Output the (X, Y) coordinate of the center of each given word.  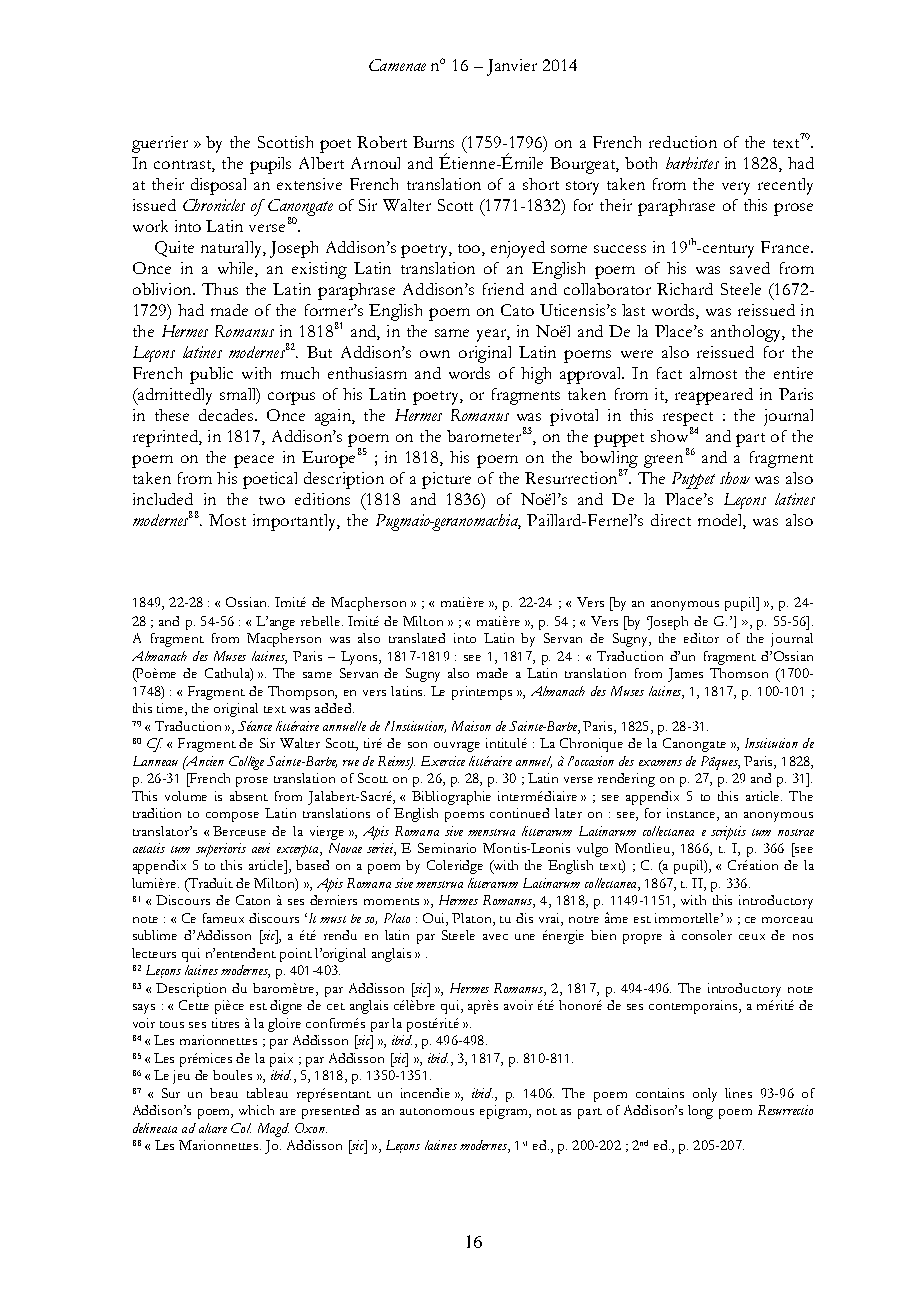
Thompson (302, 693)
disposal (218, 186)
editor (701, 638)
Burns (433, 142)
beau (224, 1093)
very (736, 188)
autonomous (437, 1111)
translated (417, 638)
